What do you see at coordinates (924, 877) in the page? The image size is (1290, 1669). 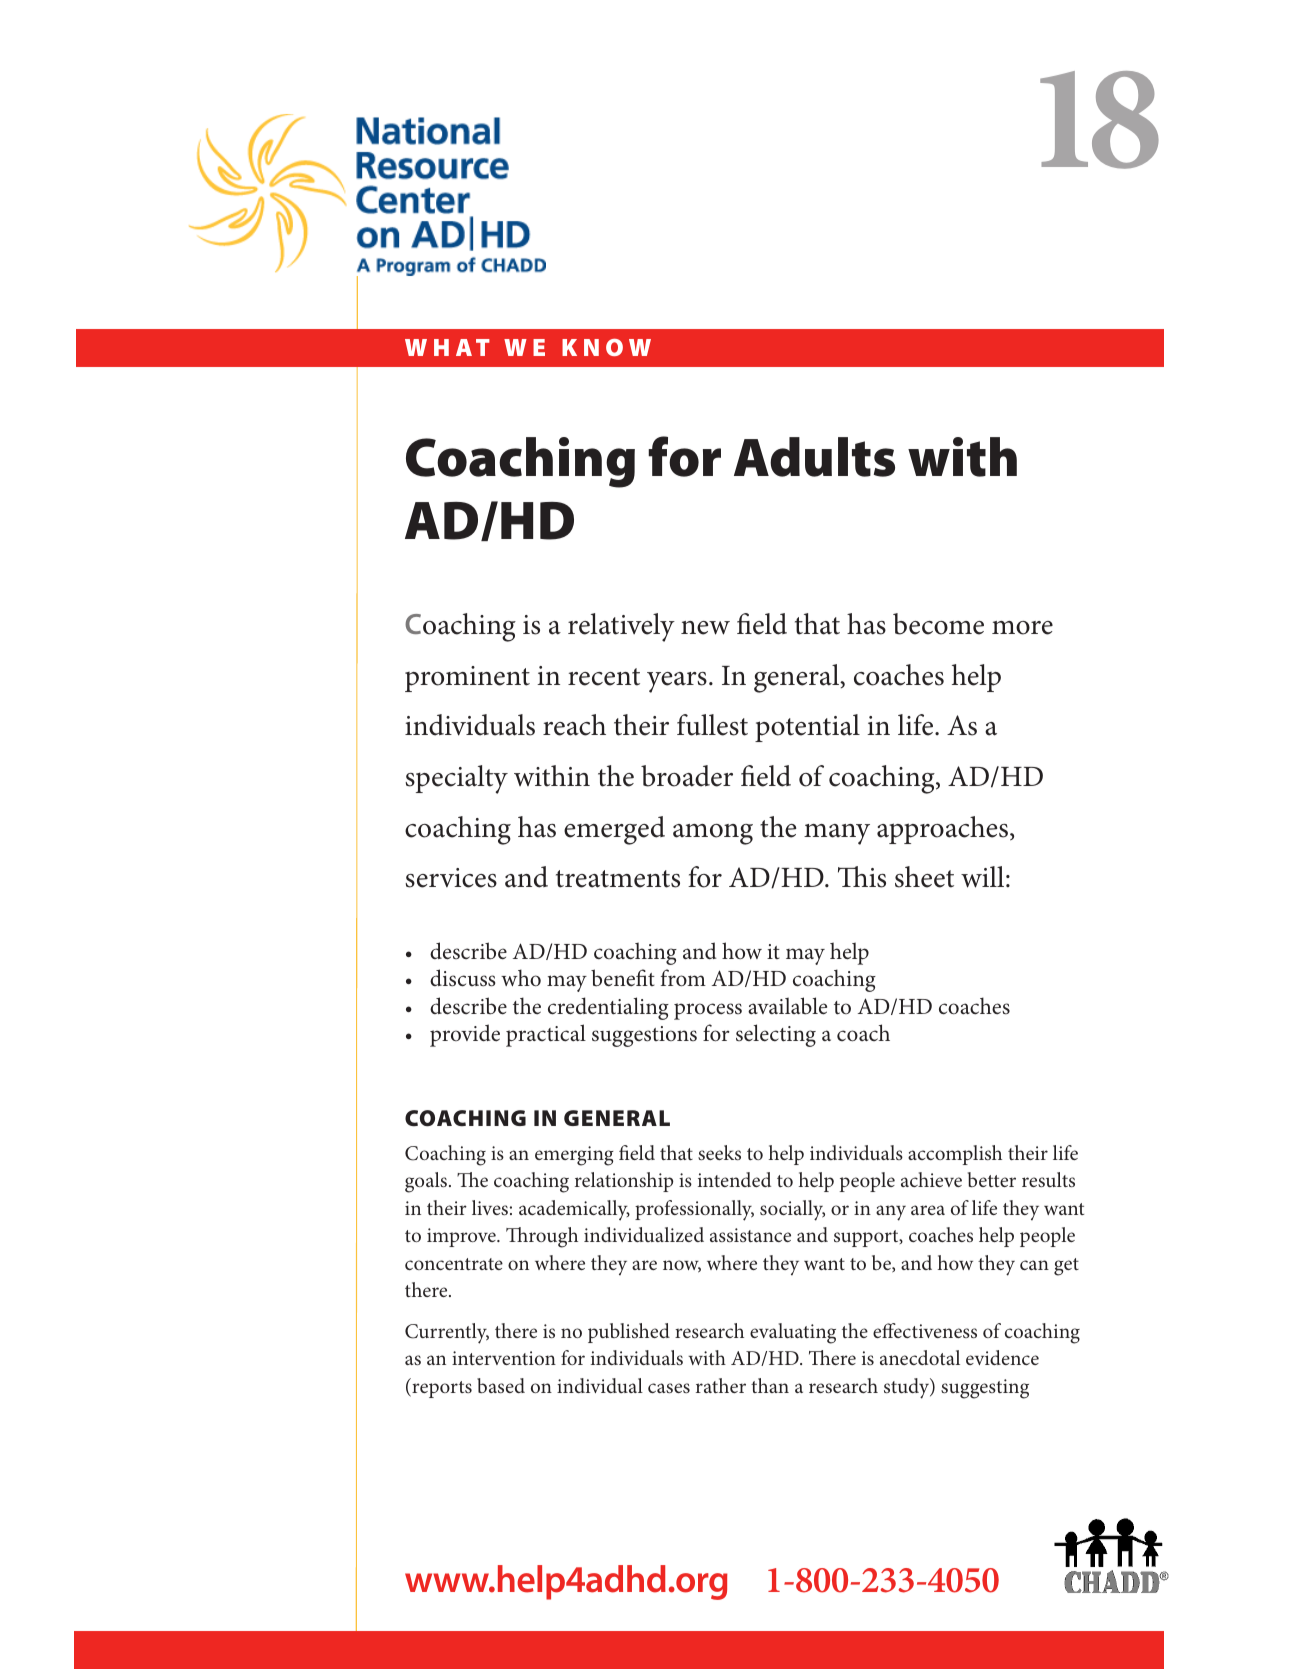 I see `sheet` at bounding box center [924, 877].
